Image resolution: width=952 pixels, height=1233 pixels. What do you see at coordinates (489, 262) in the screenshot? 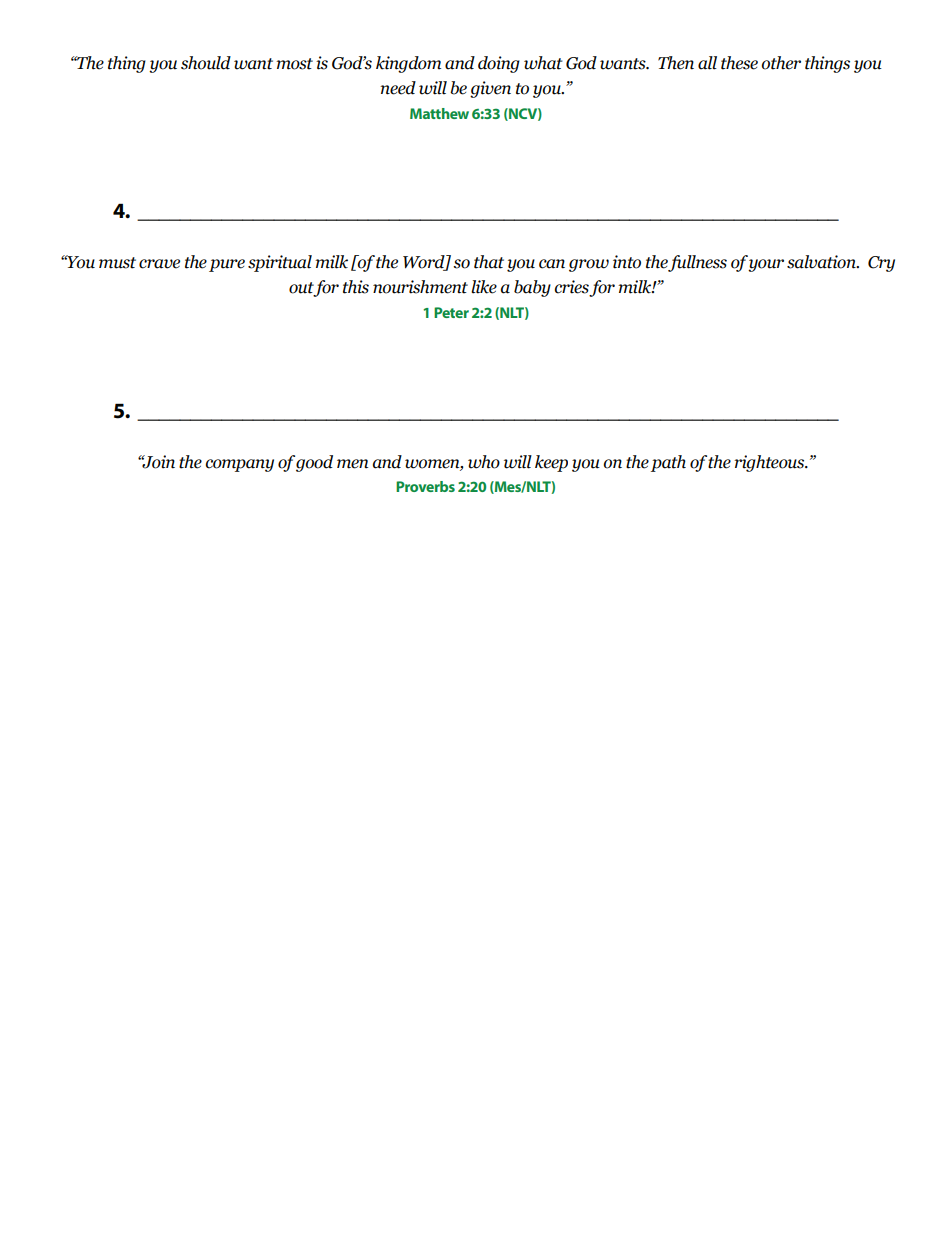
I see `that` at bounding box center [489, 262].
